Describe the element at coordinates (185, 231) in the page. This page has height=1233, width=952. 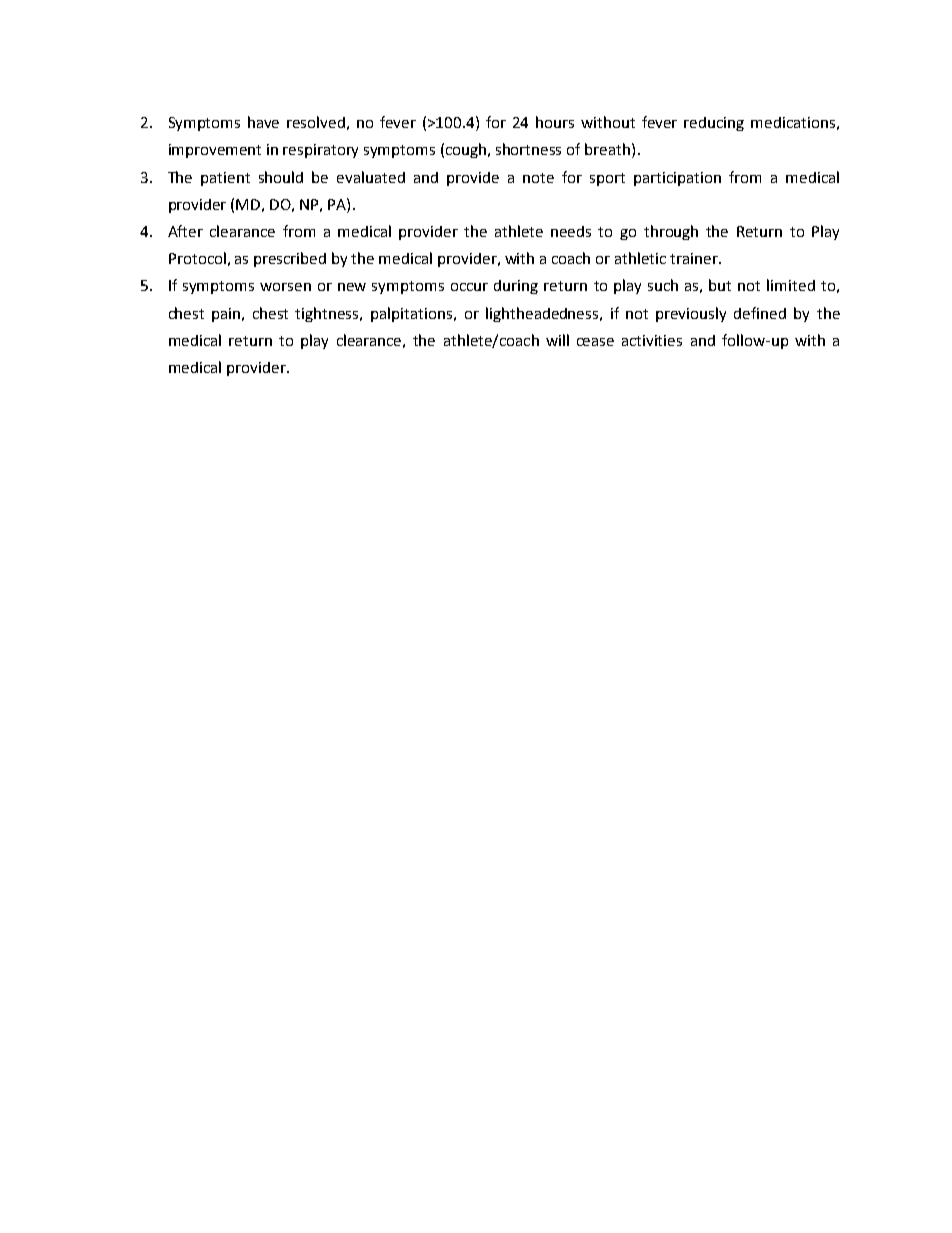
I see `After` at that location.
